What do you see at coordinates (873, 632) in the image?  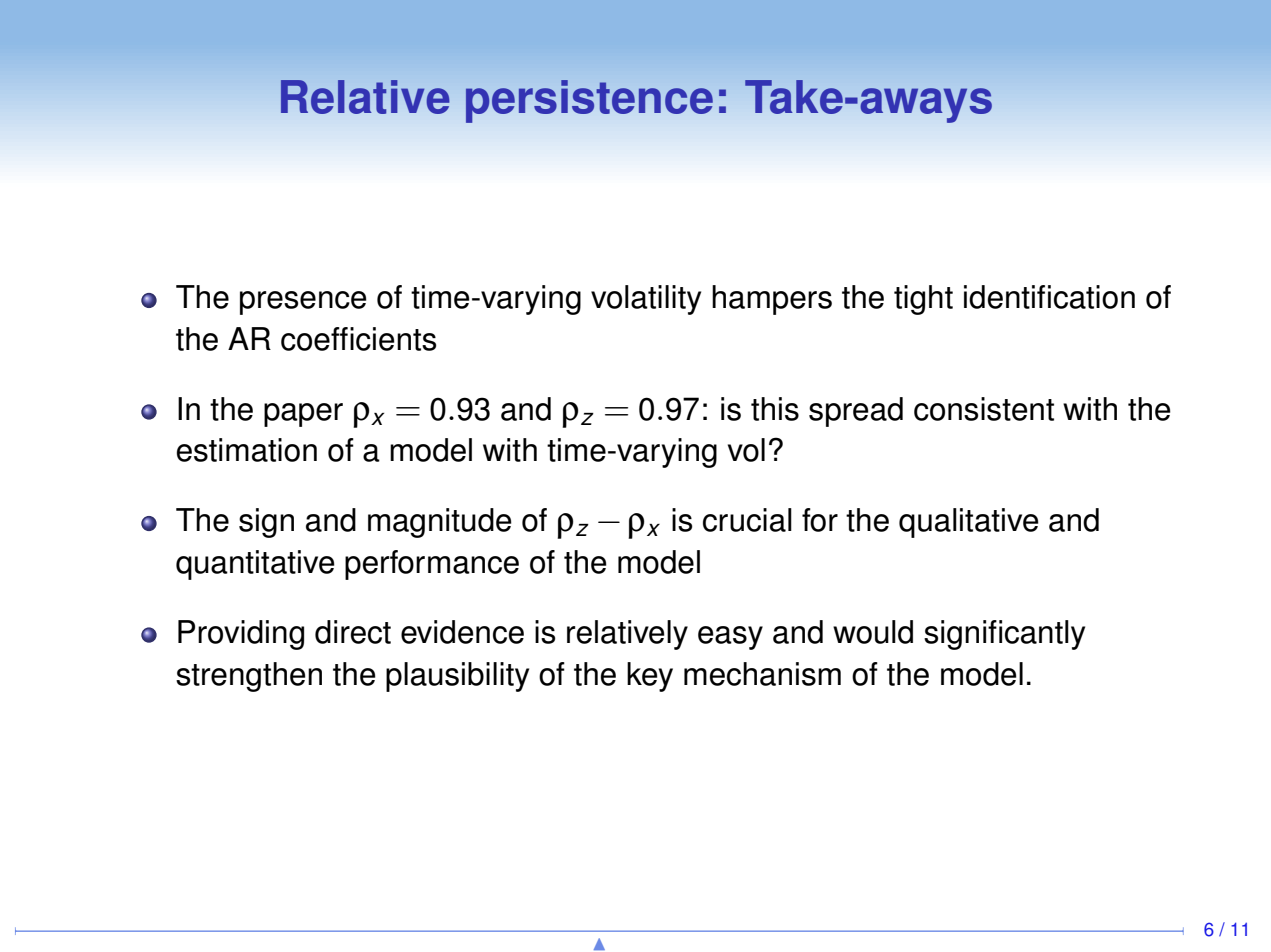 I see `would` at bounding box center [873, 632].
